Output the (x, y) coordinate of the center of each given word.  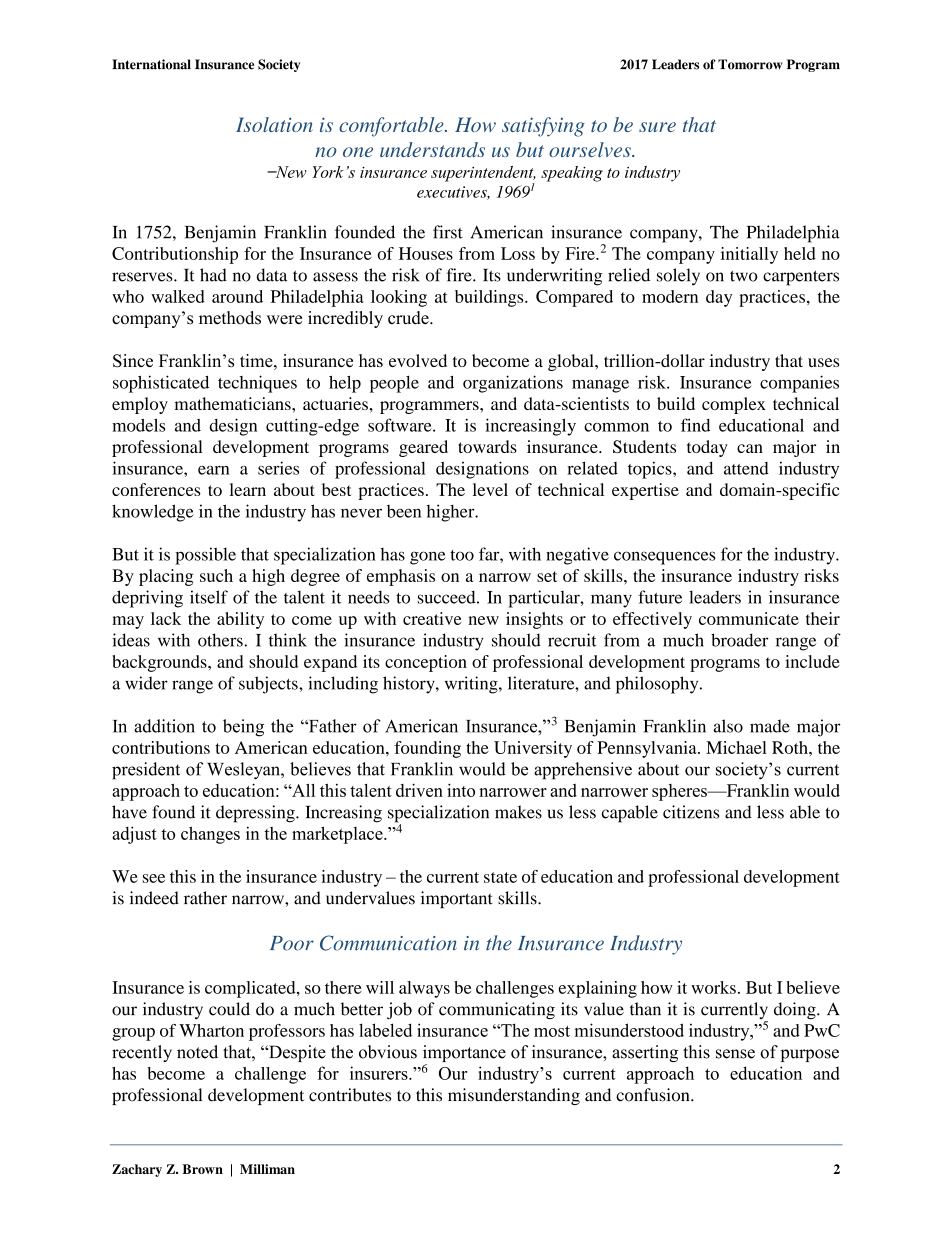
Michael (736, 747)
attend (746, 468)
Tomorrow (750, 64)
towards (487, 446)
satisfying (543, 127)
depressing (256, 814)
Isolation (274, 124)
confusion (654, 1095)
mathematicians (233, 403)
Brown (202, 1169)
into (461, 790)
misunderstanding (514, 1096)
